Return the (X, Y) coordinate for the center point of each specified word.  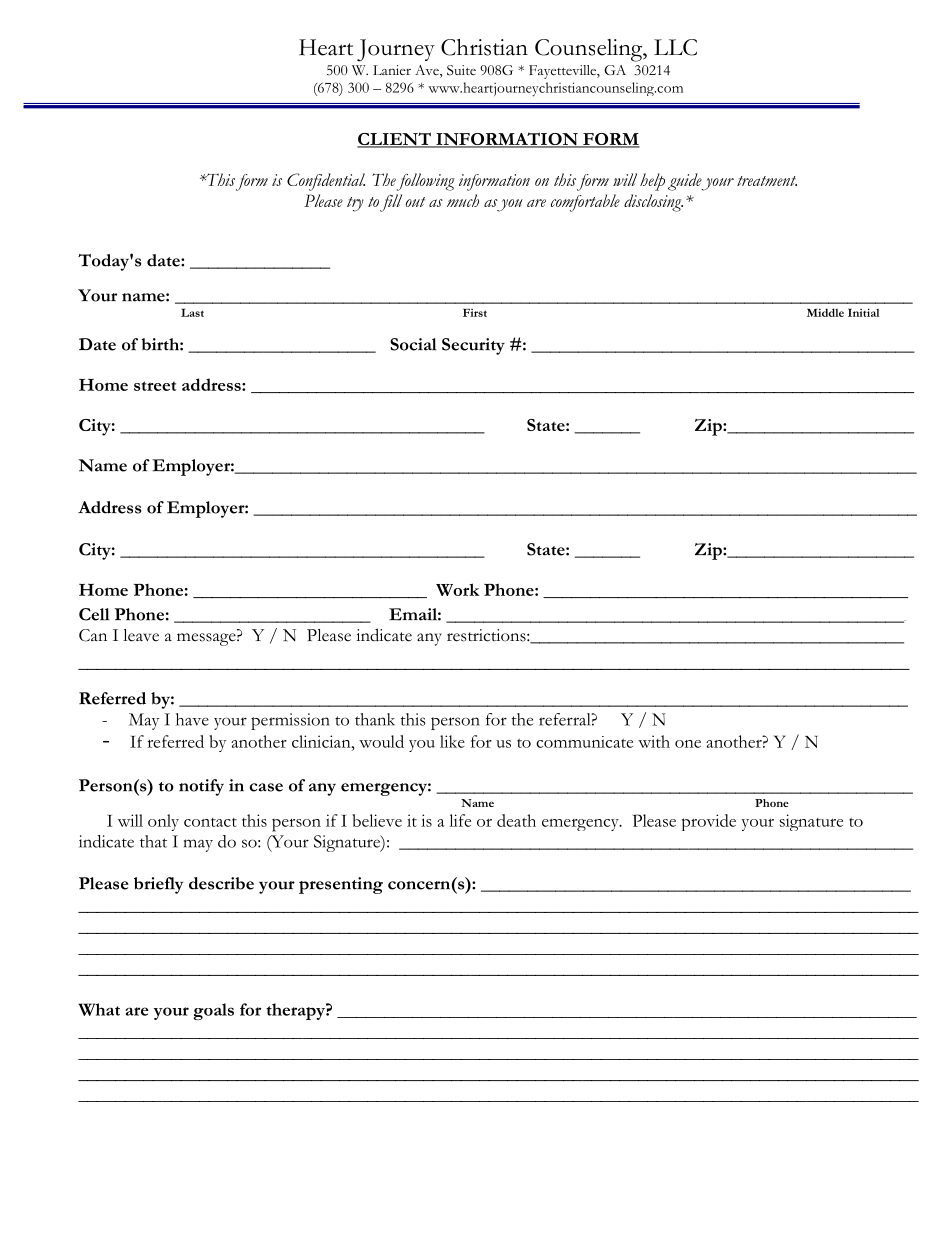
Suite (461, 70)
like (452, 741)
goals (213, 1011)
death (516, 820)
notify (201, 787)
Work (457, 589)
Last (192, 312)
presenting (341, 885)
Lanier (392, 70)
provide (709, 822)
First (475, 312)
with (654, 741)
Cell (94, 614)
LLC (675, 47)
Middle (825, 312)
